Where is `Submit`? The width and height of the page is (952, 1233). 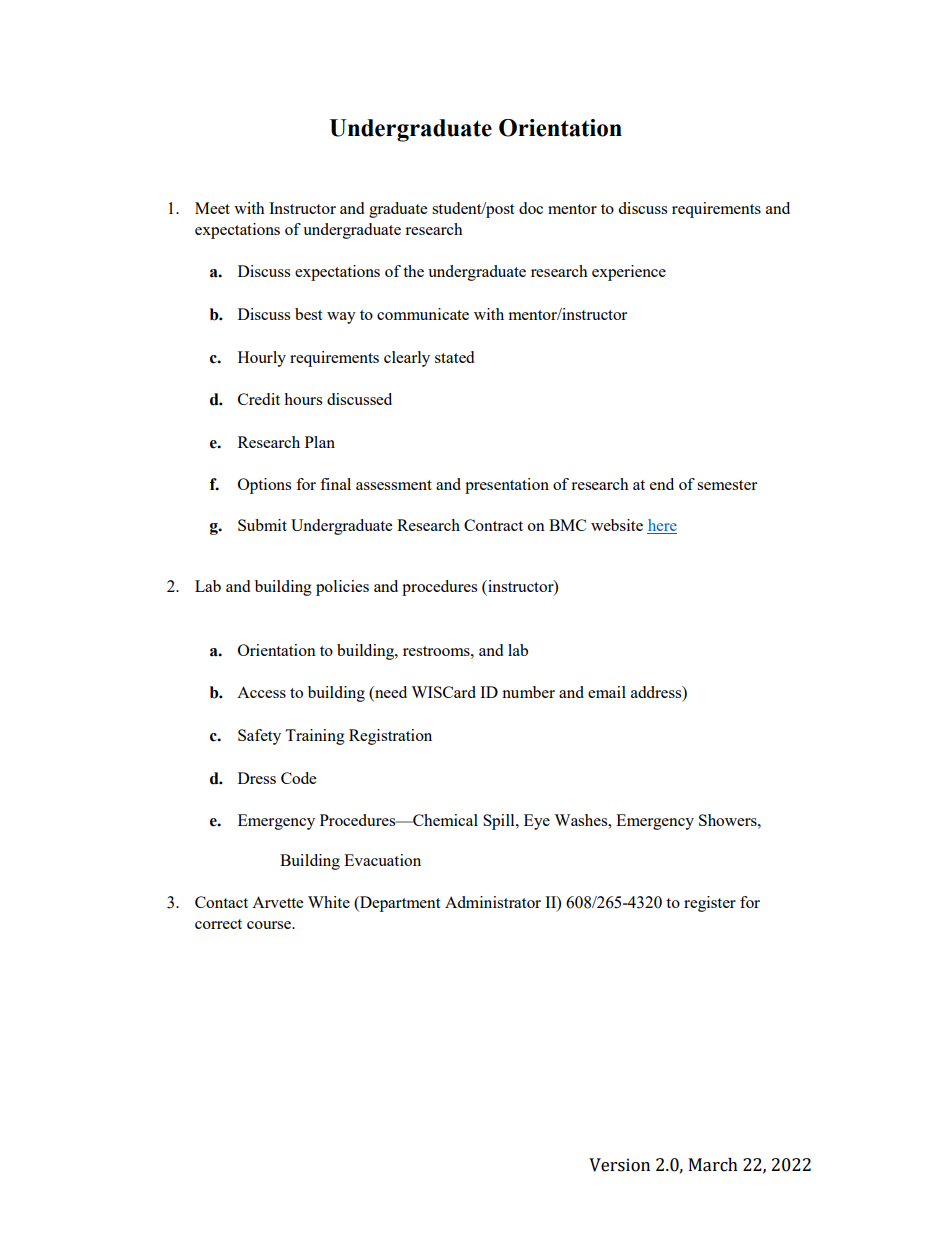 Submit is located at coordinates (262, 525).
